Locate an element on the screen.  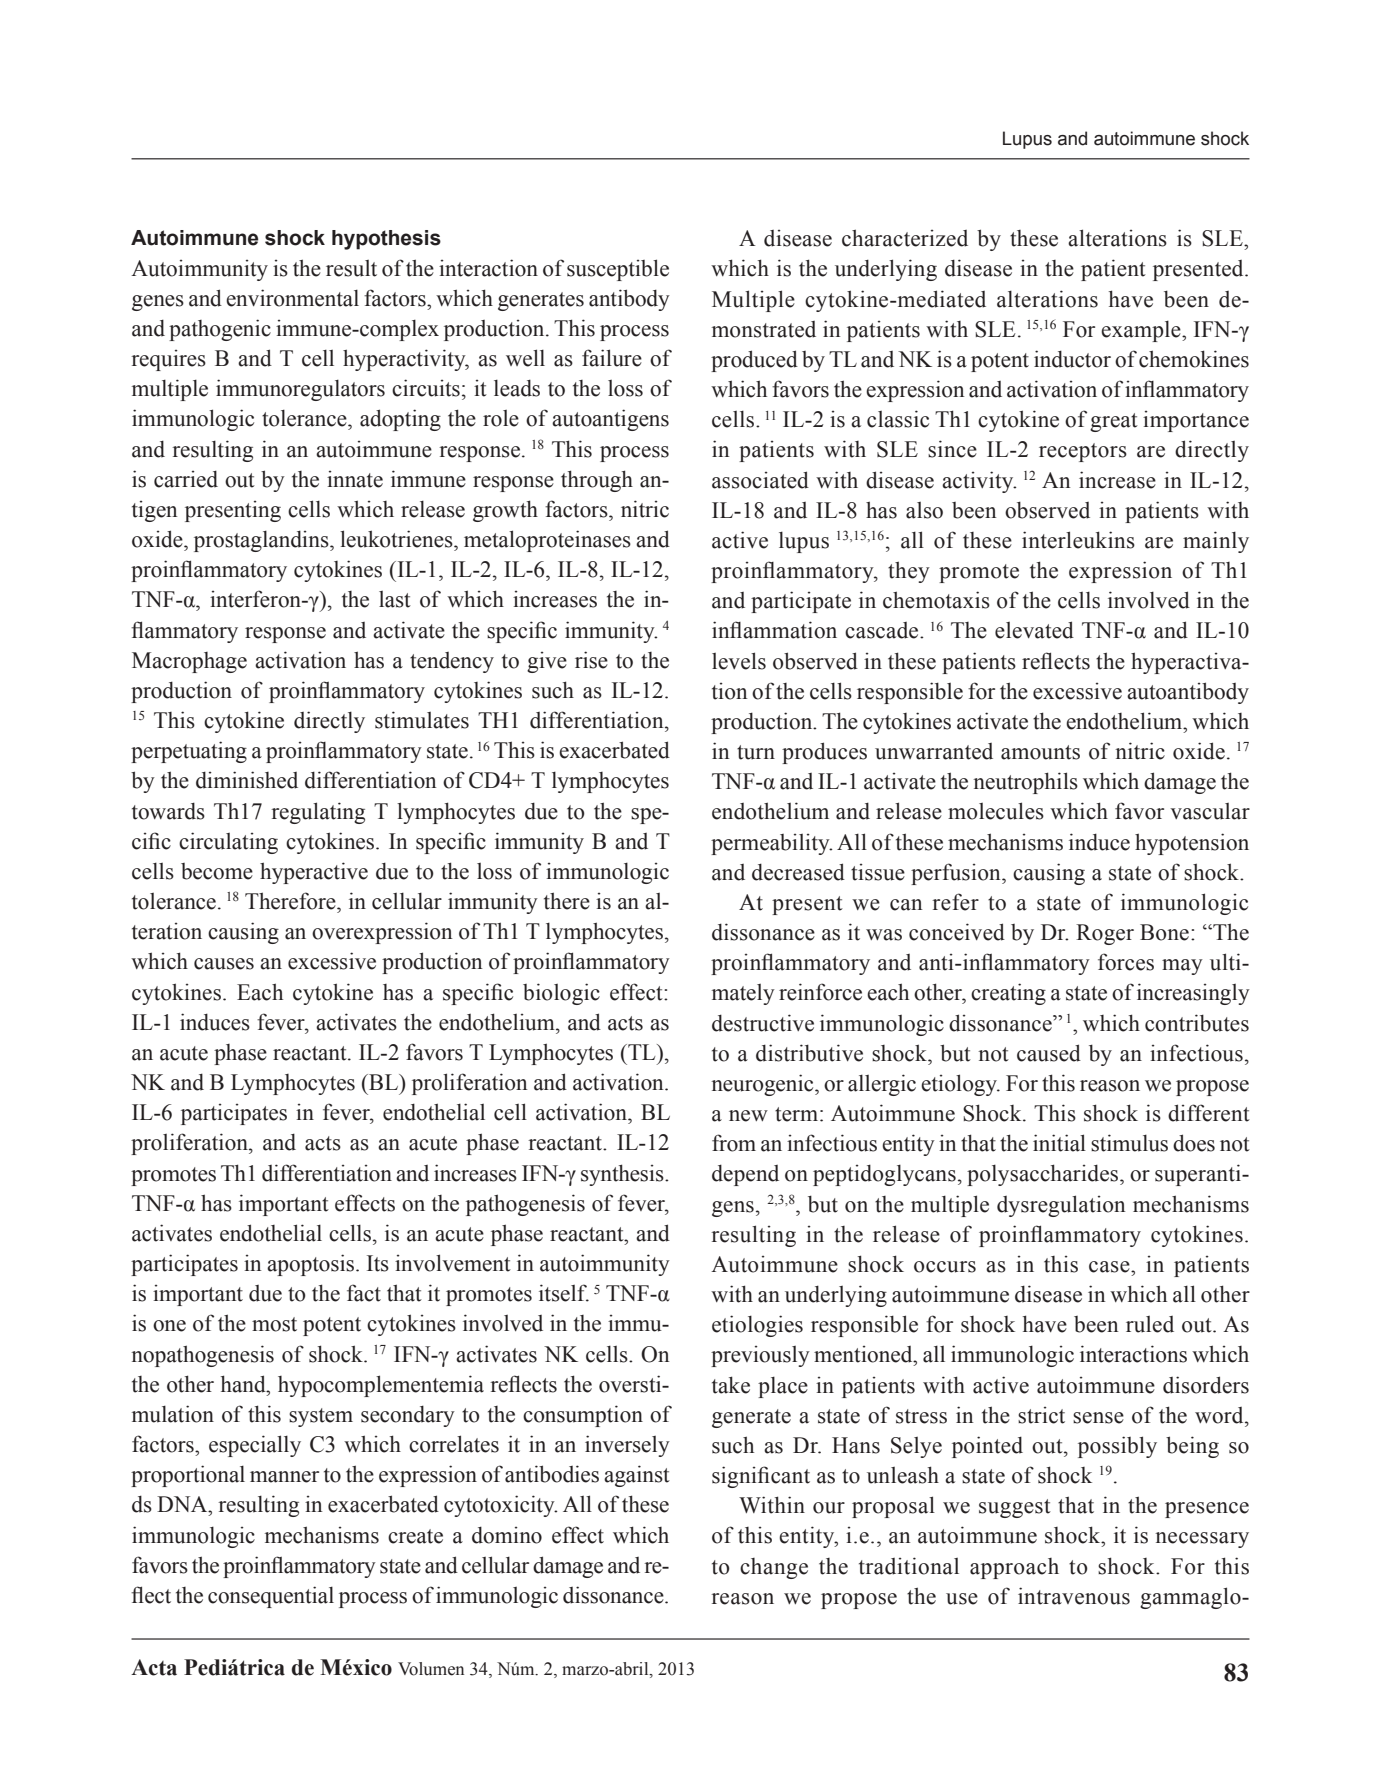
environmental is located at coordinates (292, 298).
